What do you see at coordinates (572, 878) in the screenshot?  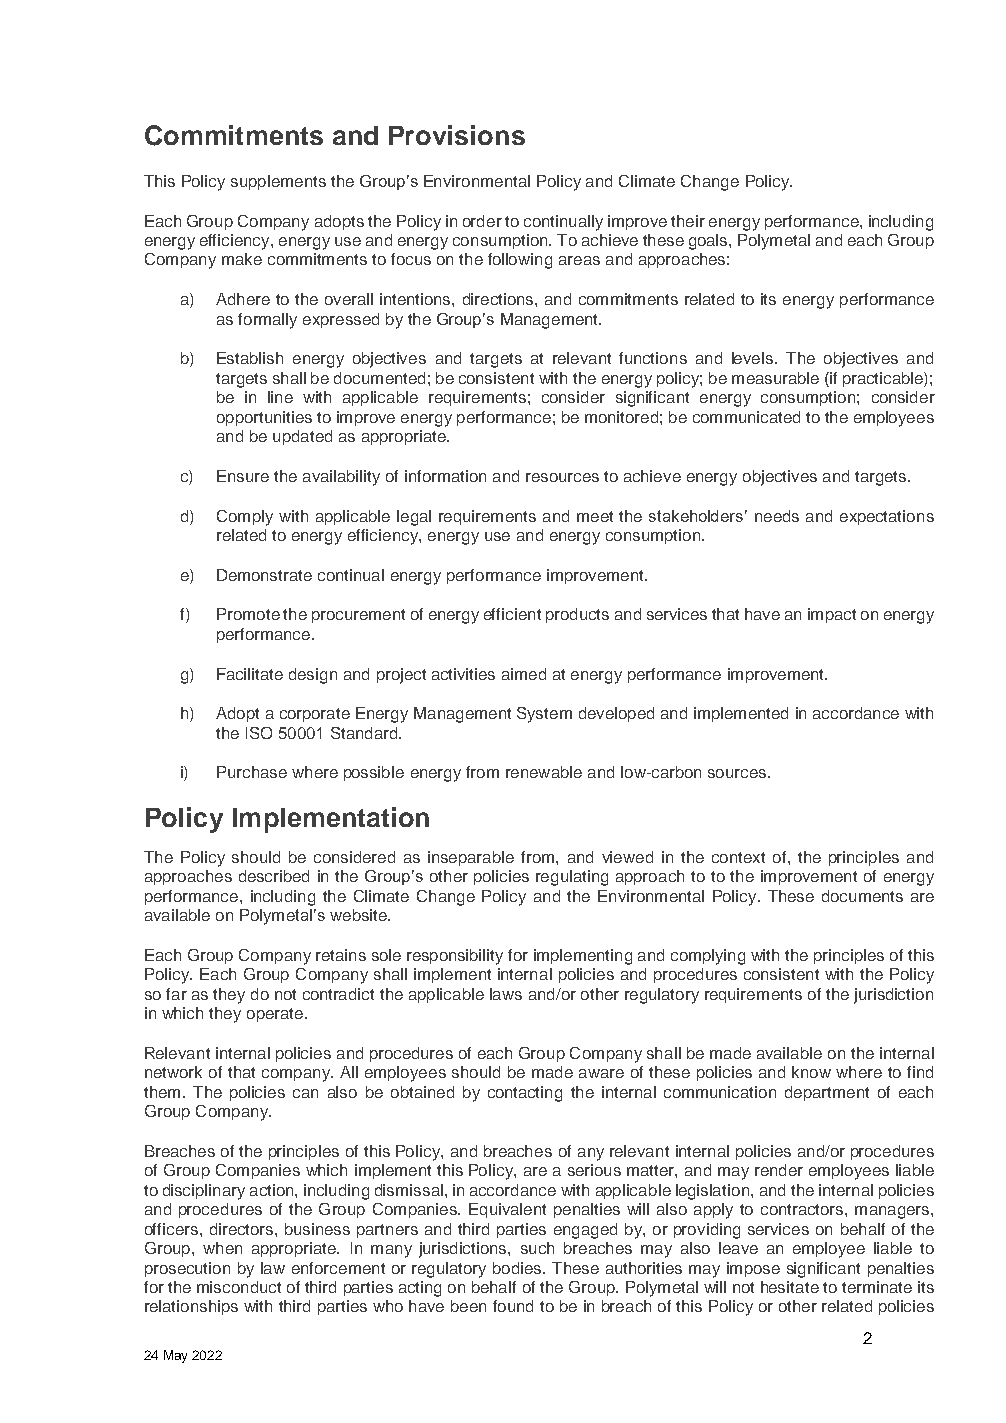 I see `regulating` at bounding box center [572, 878].
